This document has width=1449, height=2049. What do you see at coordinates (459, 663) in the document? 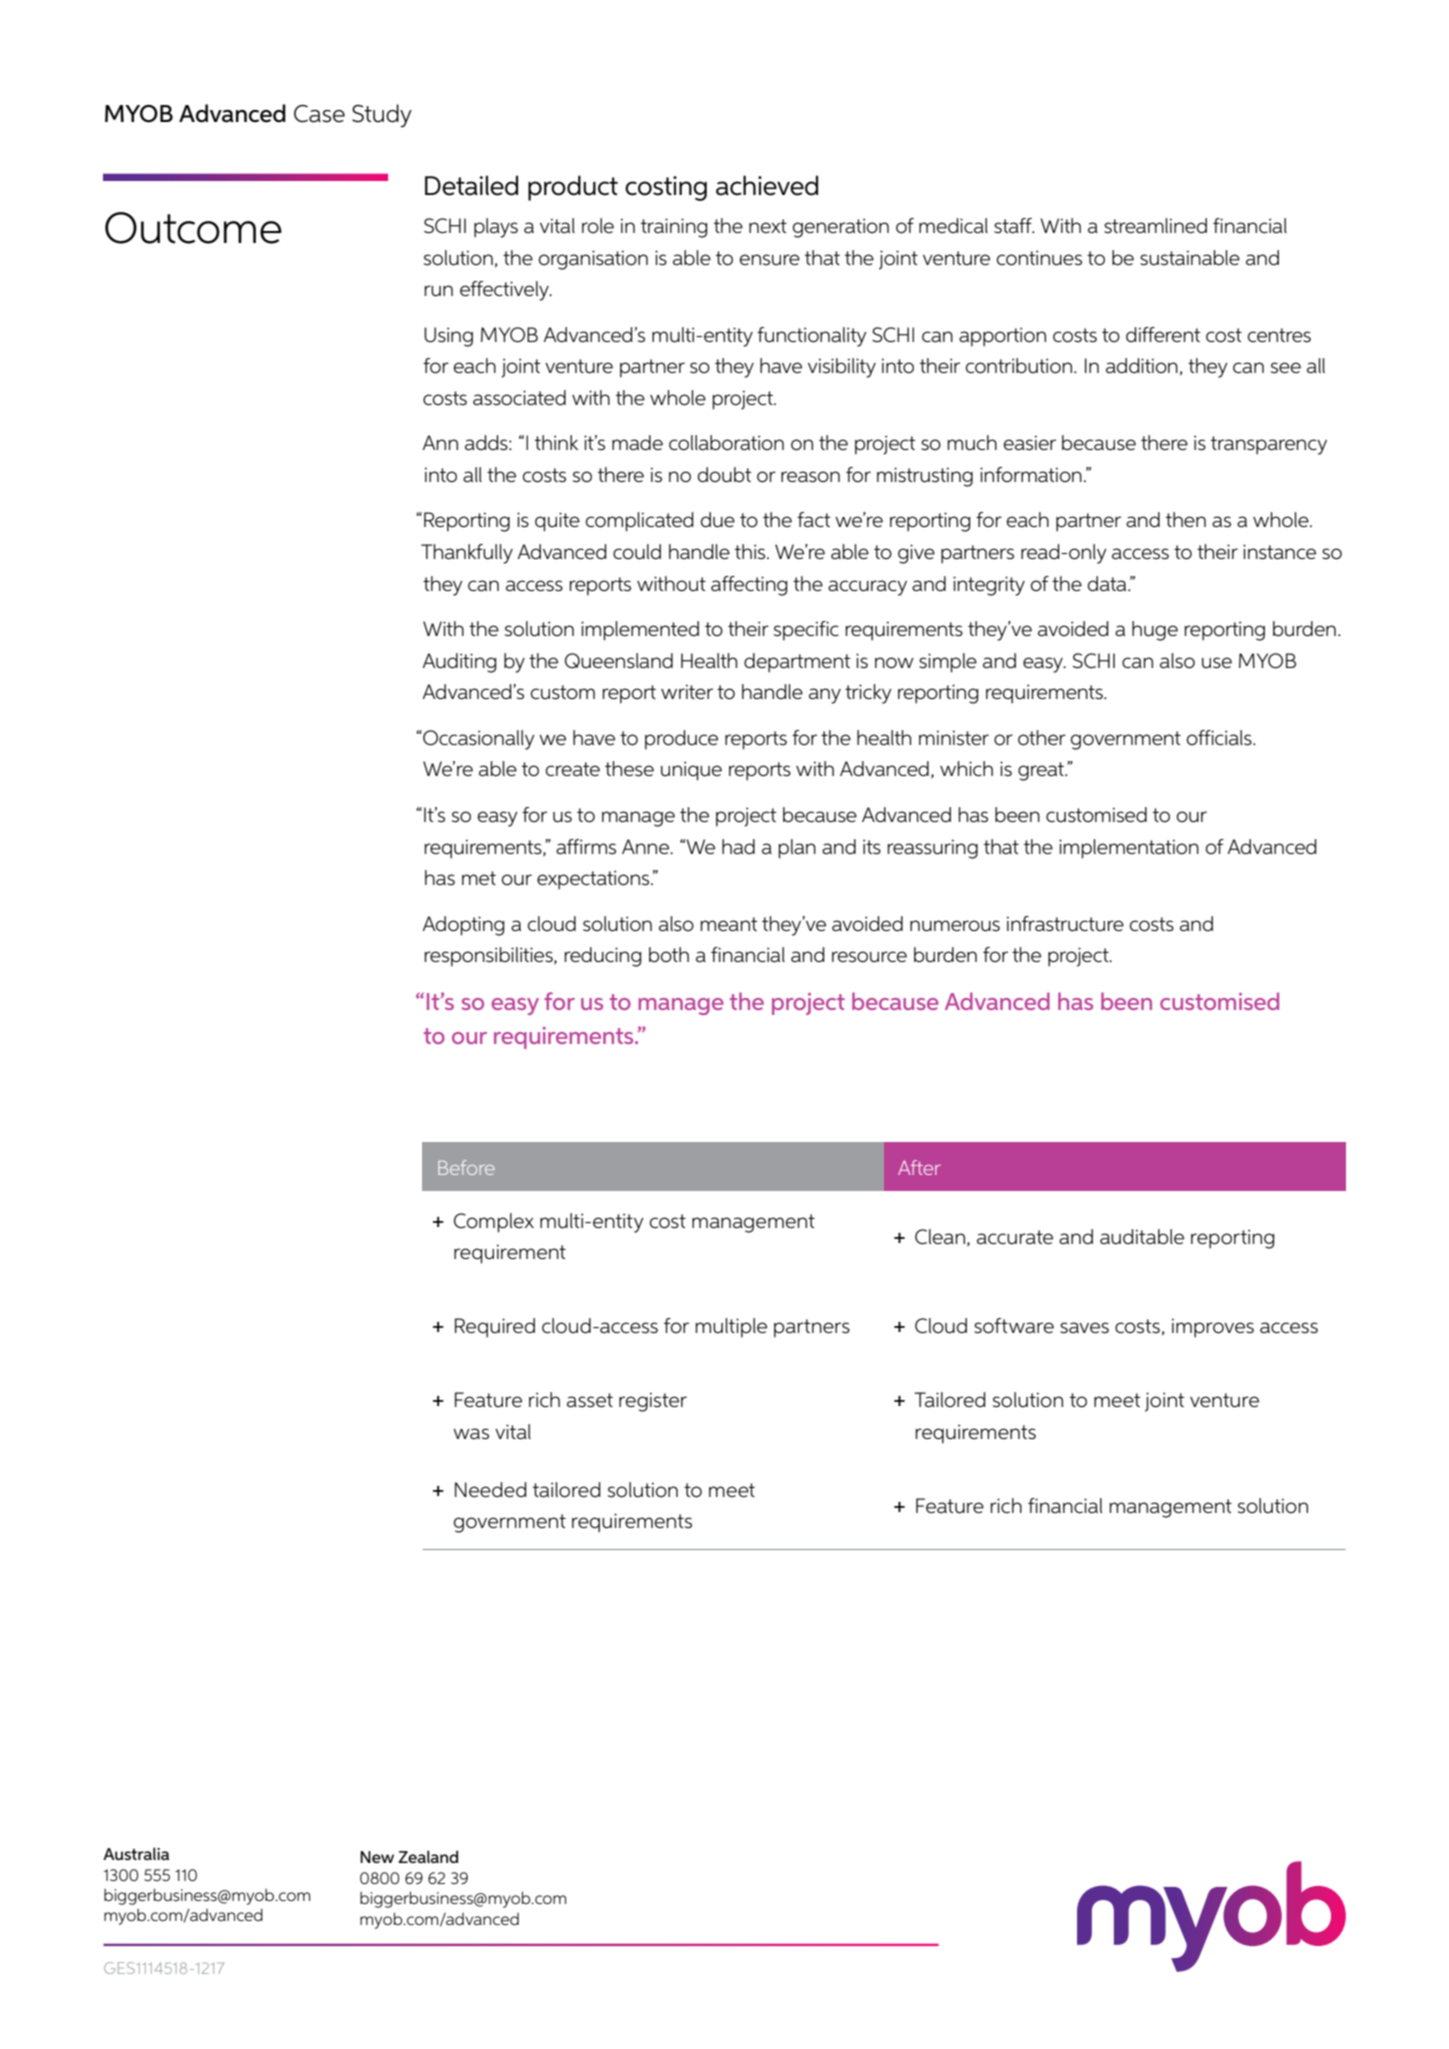
I see `Auditing` at bounding box center [459, 663].
